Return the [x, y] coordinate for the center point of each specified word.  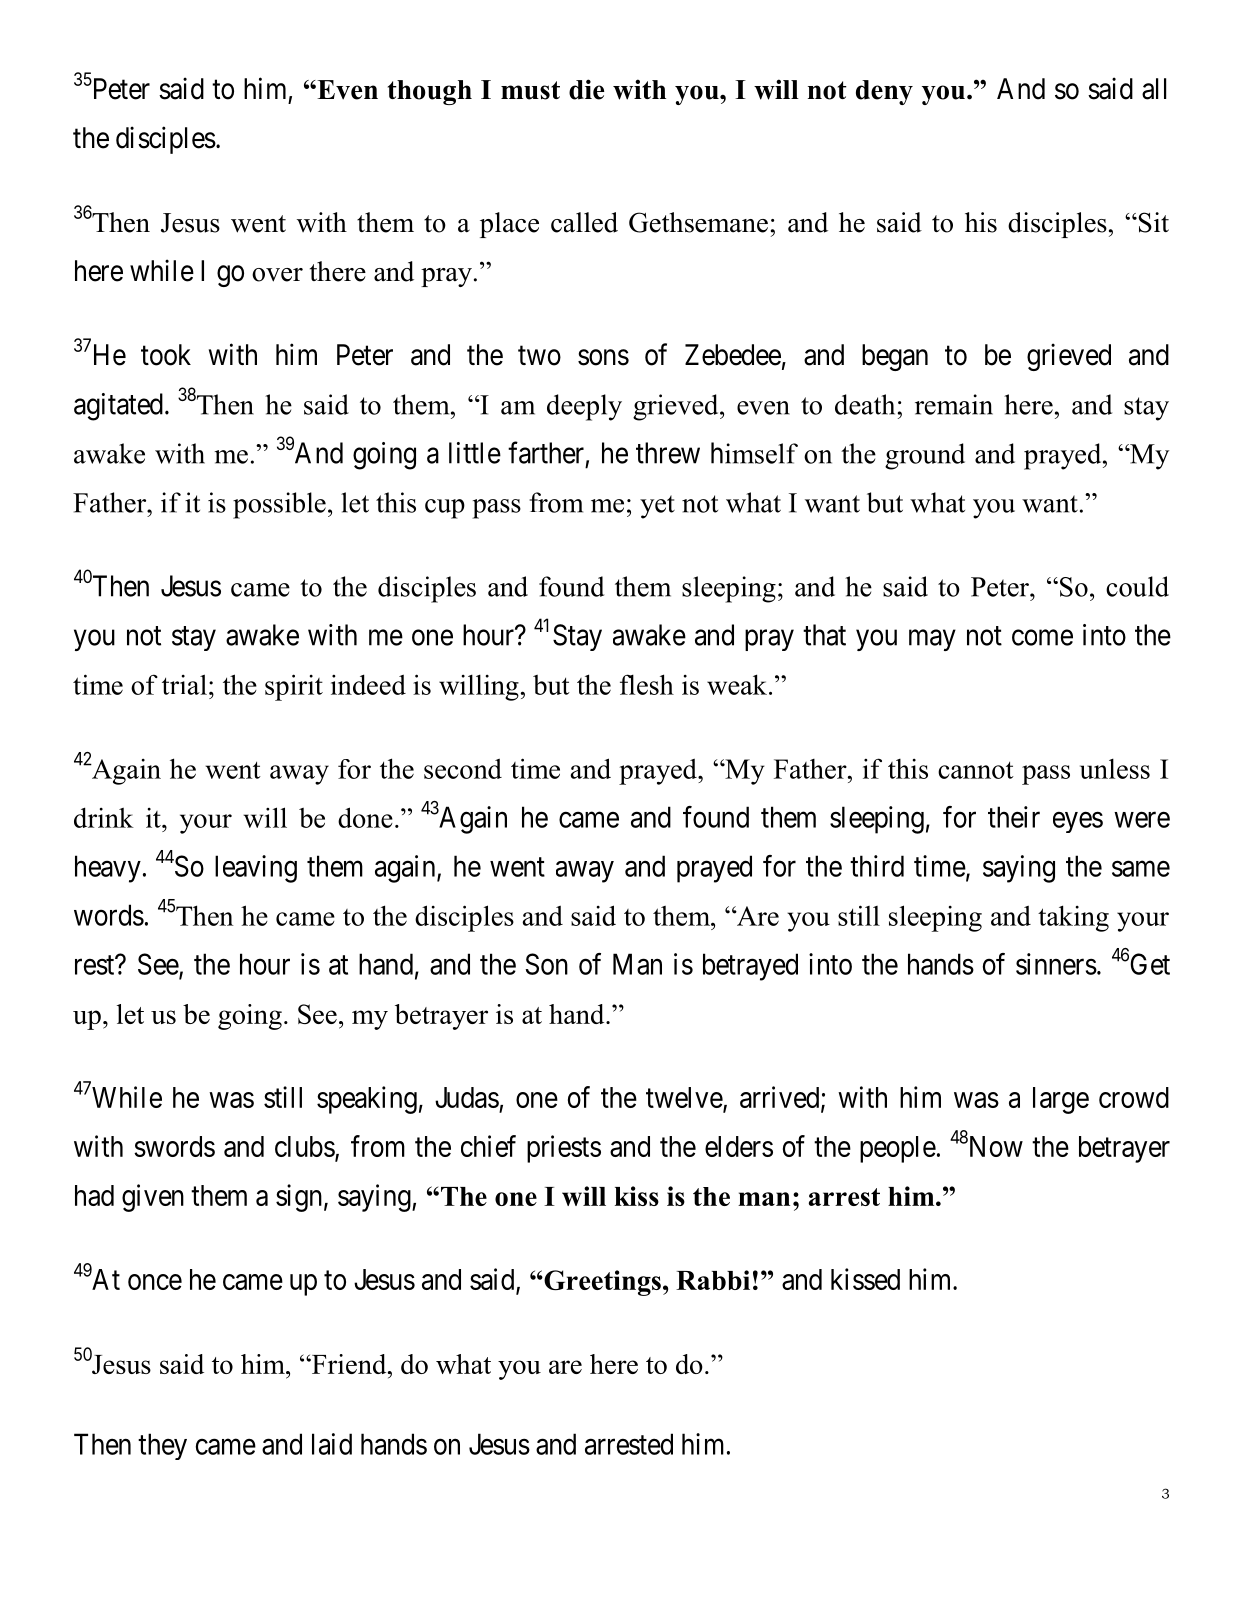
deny [884, 92]
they [162, 1446]
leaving [256, 869]
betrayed [750, 967]
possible [279, 505]
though [430, 92]
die [586, 89]
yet [657, 507]
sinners [1056, 964]
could [1137, 586]
